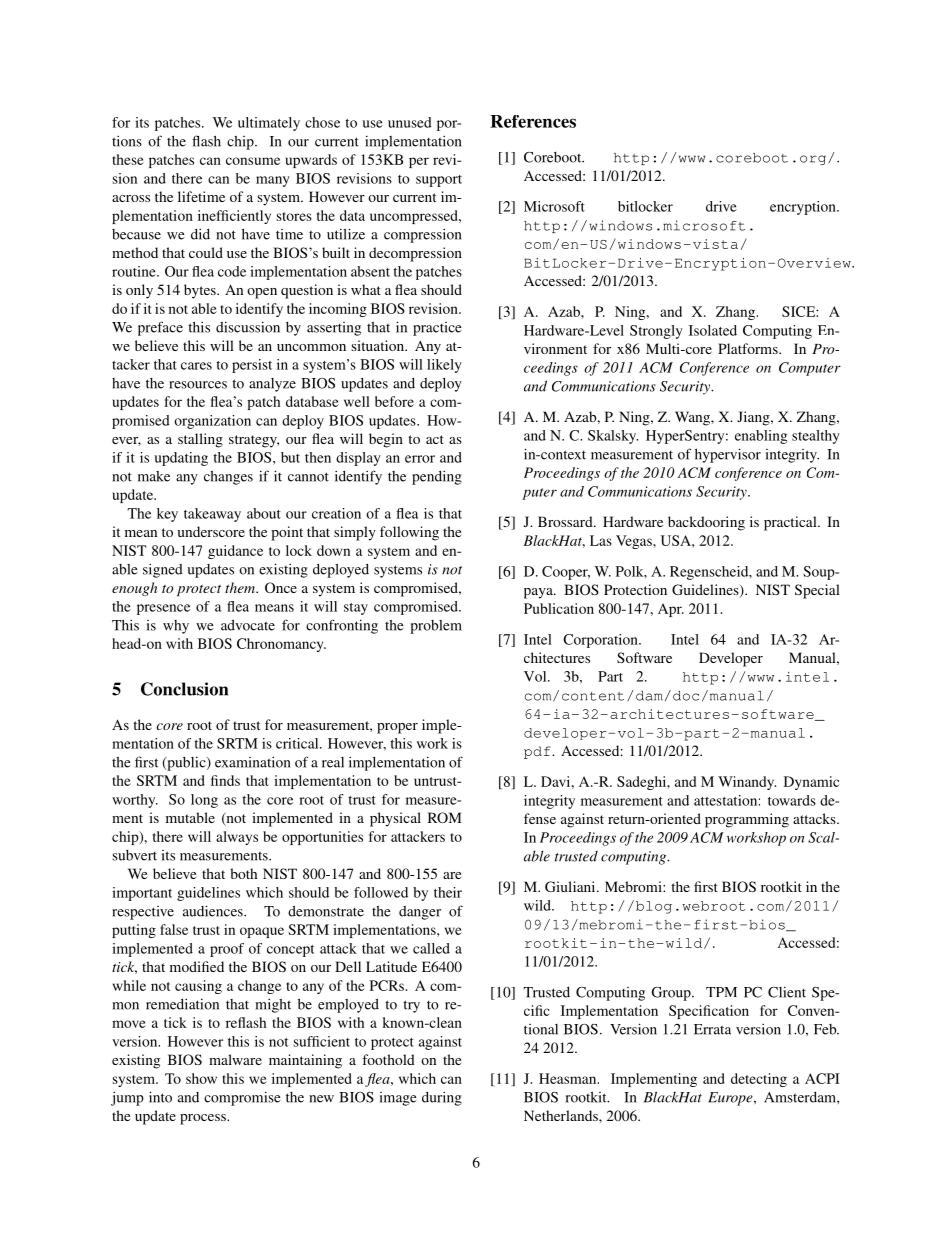 This screenshot has height=1233, width=952. What do you see at coordinates (201, 1078) in the screenshot?
I see `show` at bounding box center [201, 1078].
